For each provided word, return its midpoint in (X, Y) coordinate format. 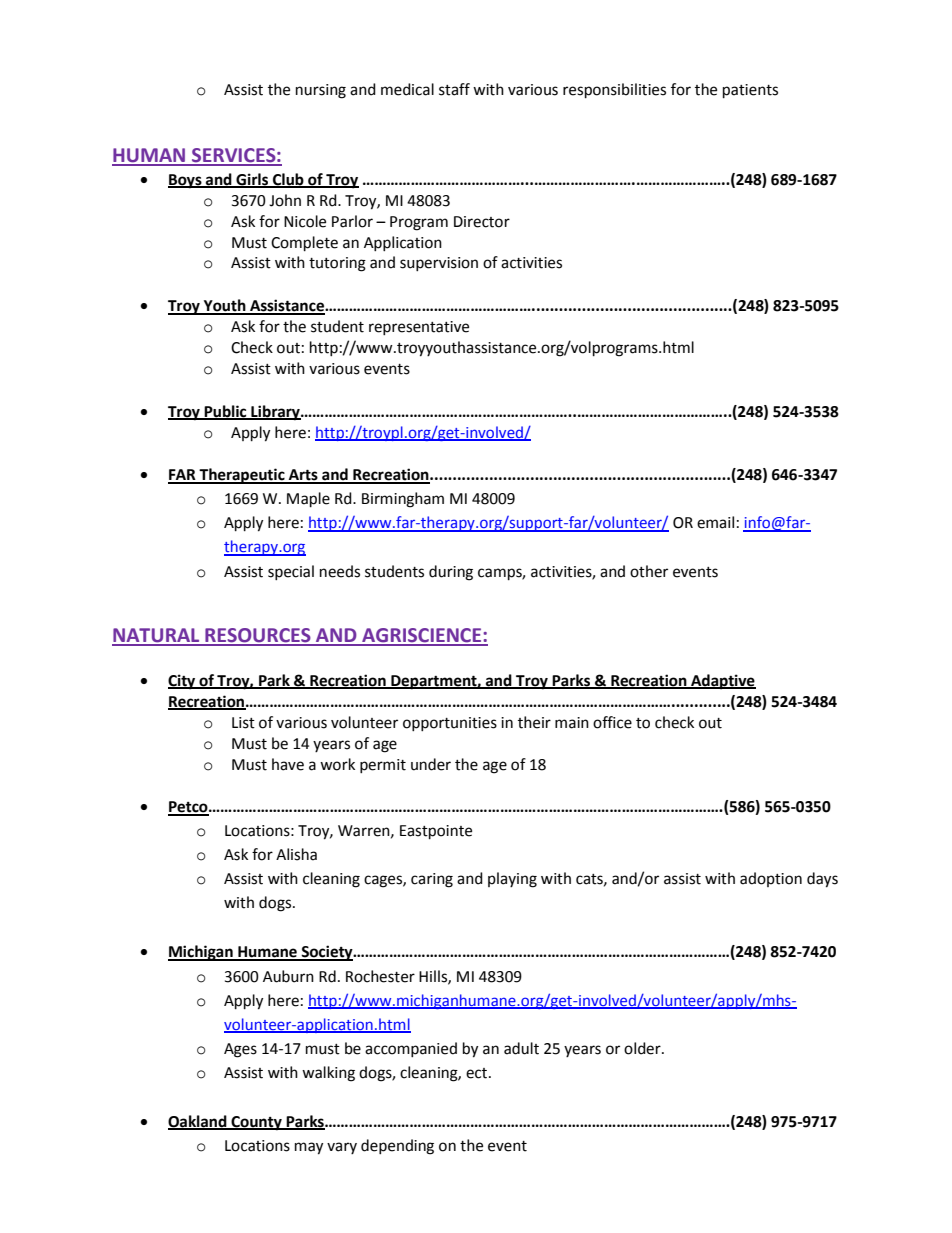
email (715, 522)
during (451, 573)
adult (521, 1048)
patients (750, 91)
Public (226, 412)
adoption (771, 879)
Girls (252, 180)
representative (419, 328)
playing (512, 880)
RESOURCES (258, 636)
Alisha (296, 854)
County (256, 1123)
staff (454, 89)
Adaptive (722, 682)
